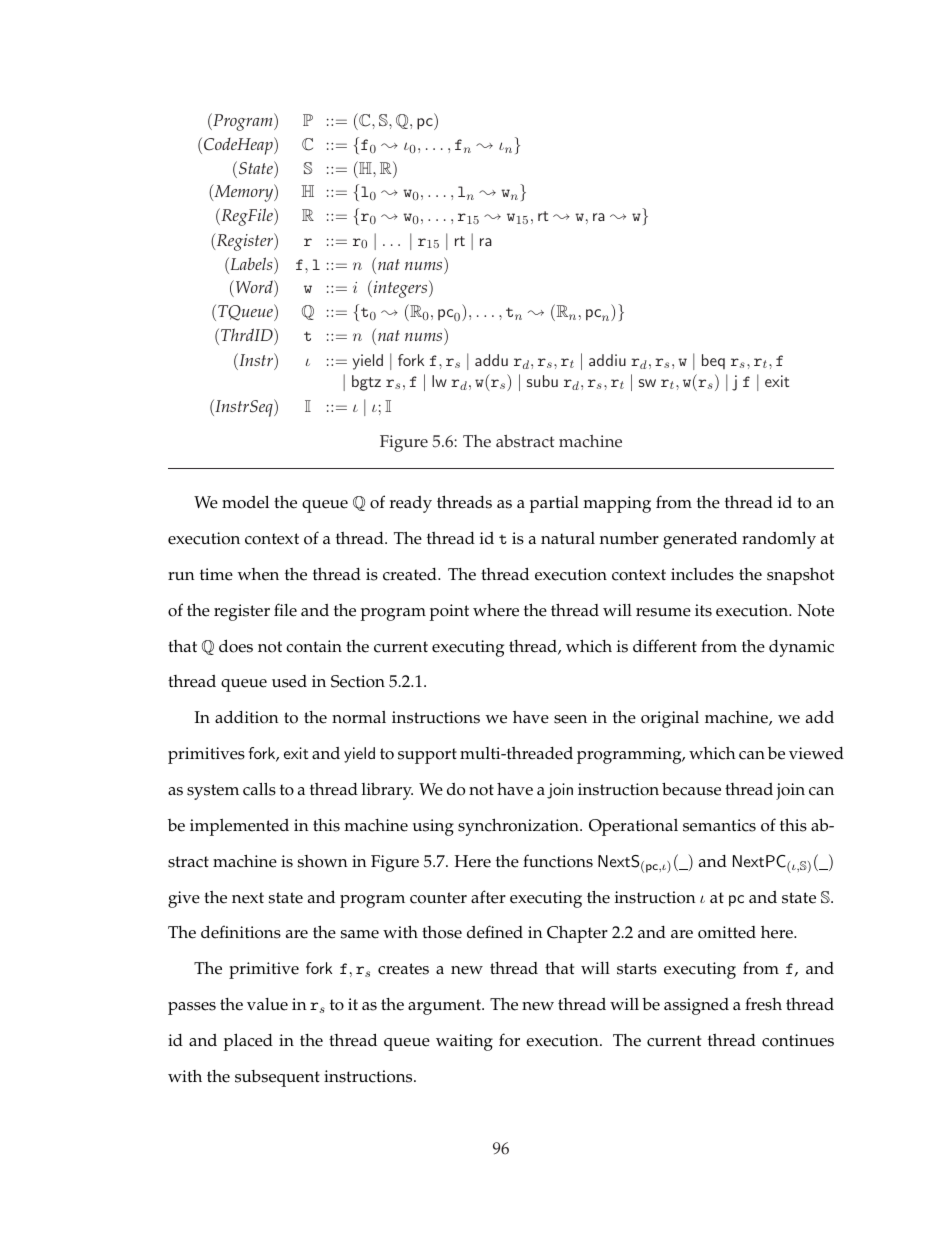 The image size is (952, 1233). Describe the element at coordinates (702, 574) in the screenshot. I see `includes` at that location.
